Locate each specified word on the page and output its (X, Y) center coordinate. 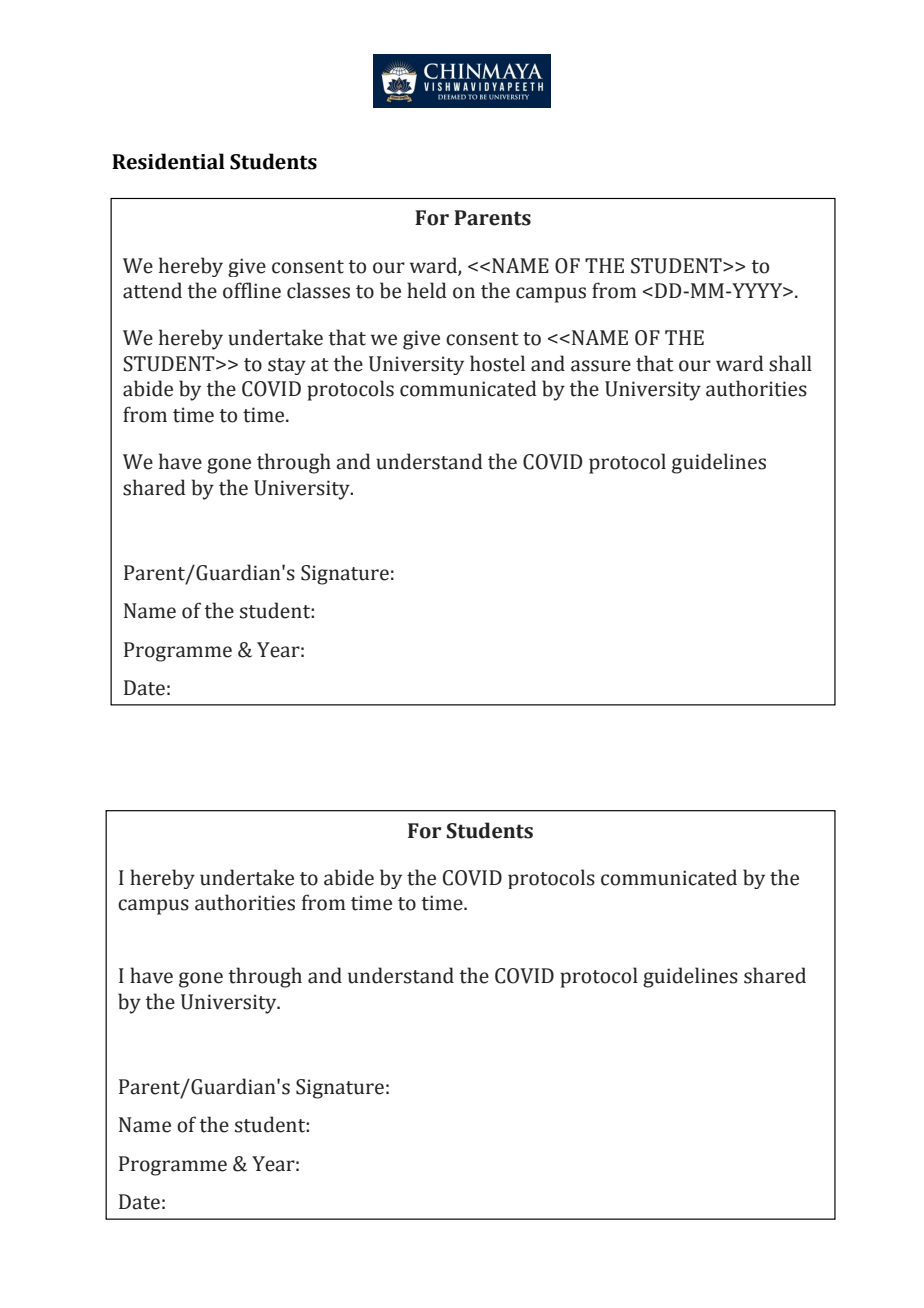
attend (152, 290)
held (427, 290)
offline (252, 290)
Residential (168, 161)
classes (318, 290)
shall (790, 363)
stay (287, 366)
